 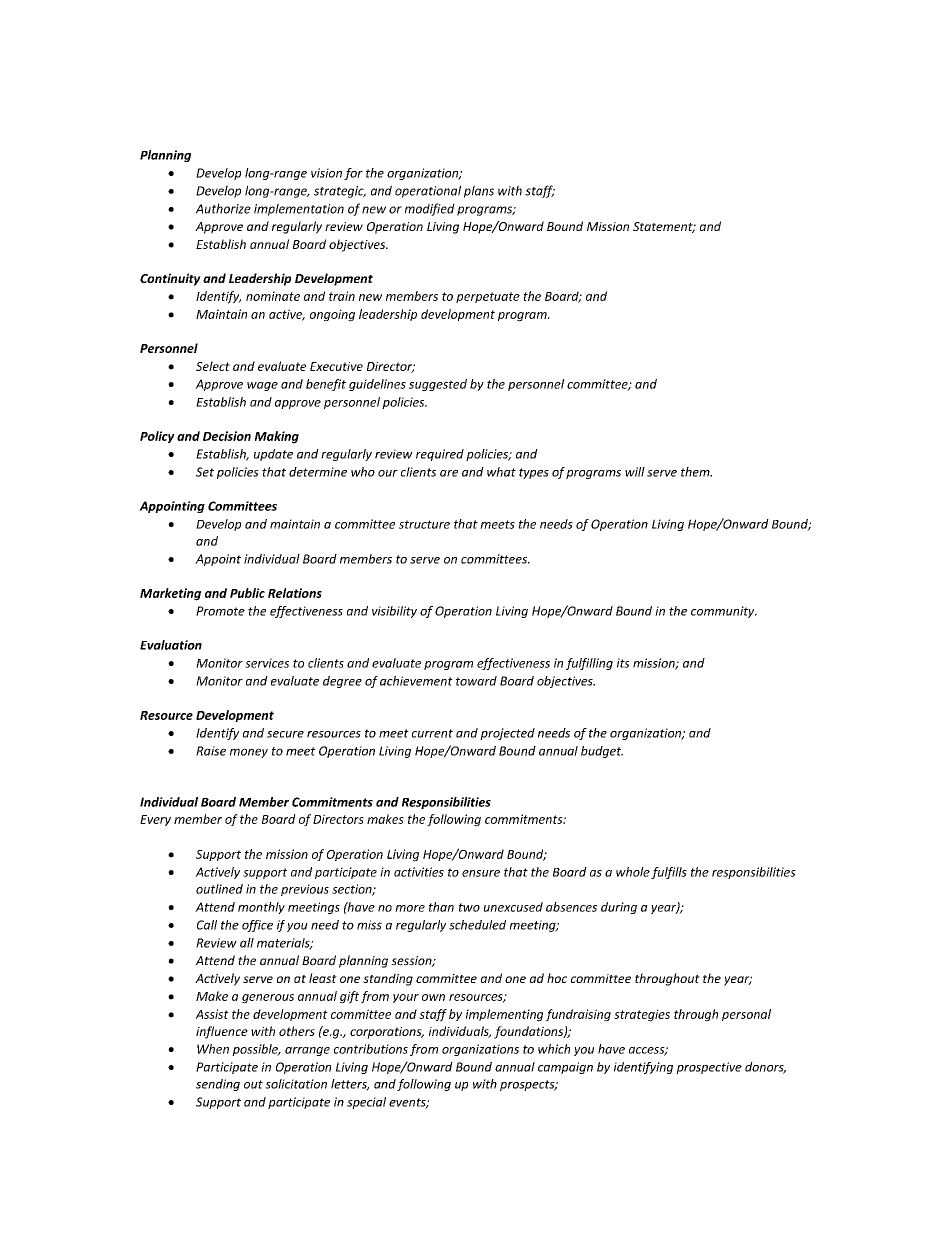 What do you see at coordinates (709, 1068) in the screenshot?
I see `prospective` at bounding box center [709, 1068].
